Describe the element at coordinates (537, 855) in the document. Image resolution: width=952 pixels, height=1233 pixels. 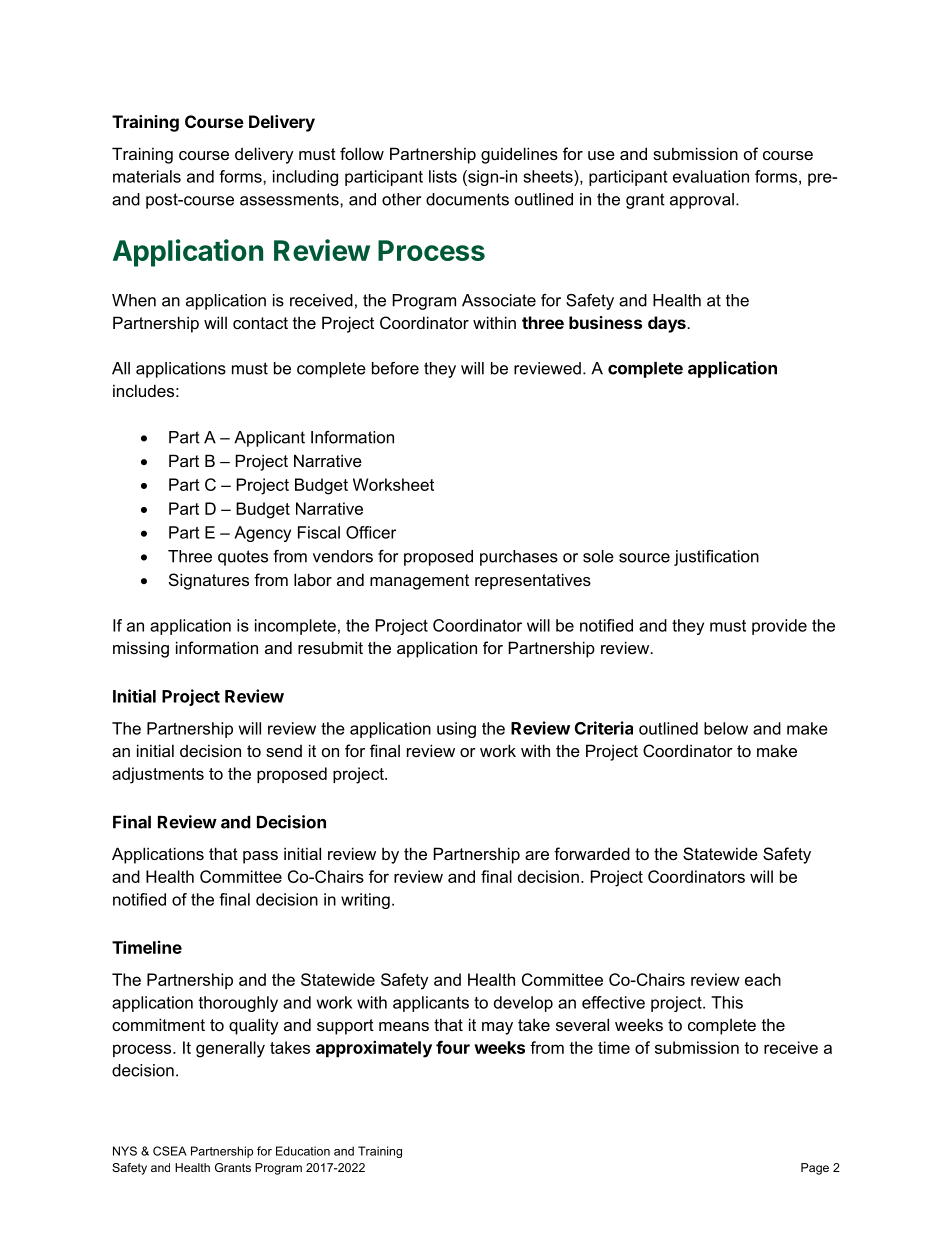
I see `are` at that location.
